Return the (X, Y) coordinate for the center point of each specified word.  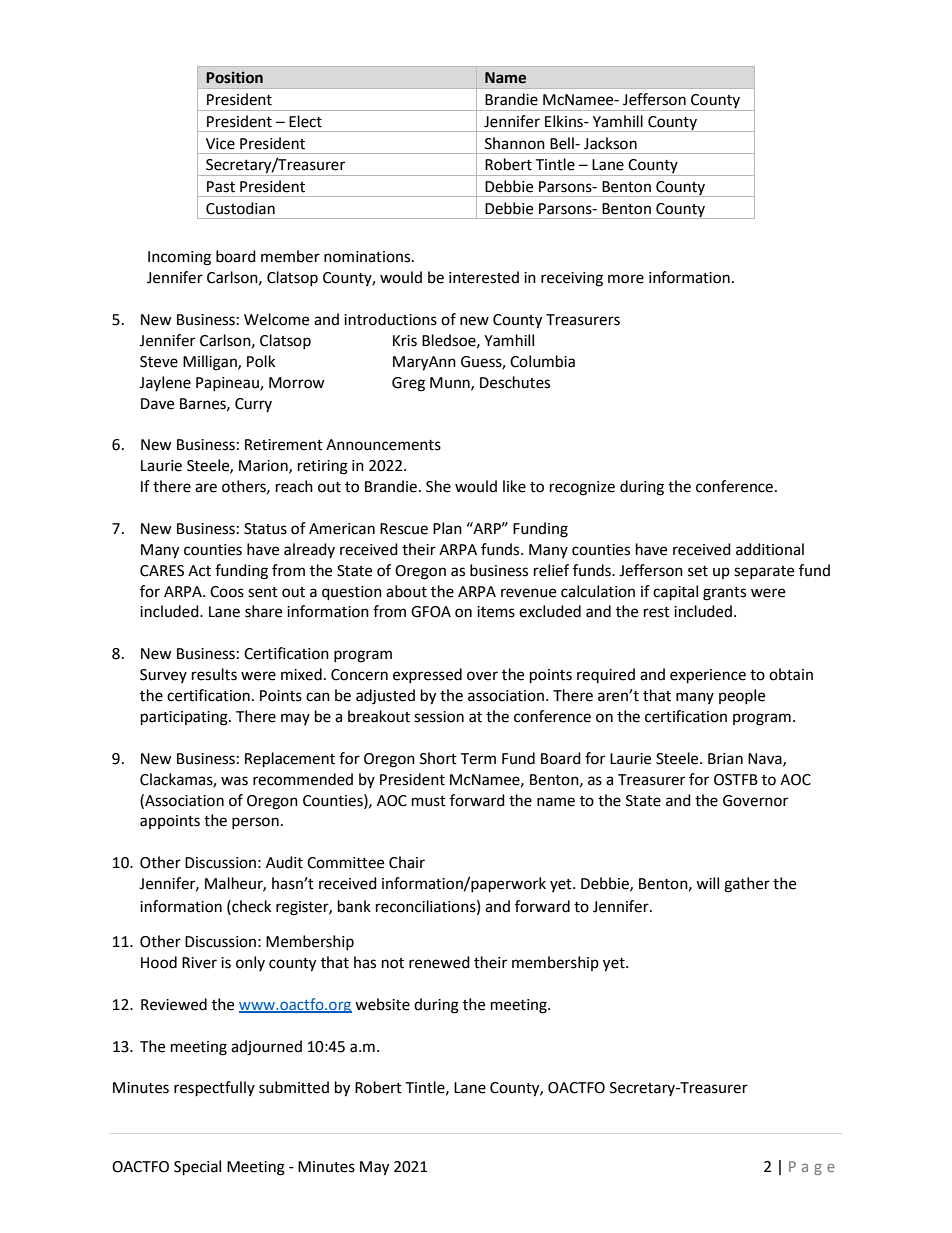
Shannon (515, 143)
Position (234, 77)
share (263, 611)
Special (197, 1168)
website (382, 1004)
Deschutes (515, 382)
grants (724, 594)
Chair (407, 862)
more (626, 279)
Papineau (228, 384)
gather (747, 885)
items (496, 612)
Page (812, 1168)
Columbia (542, 361)
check (250, 906)
